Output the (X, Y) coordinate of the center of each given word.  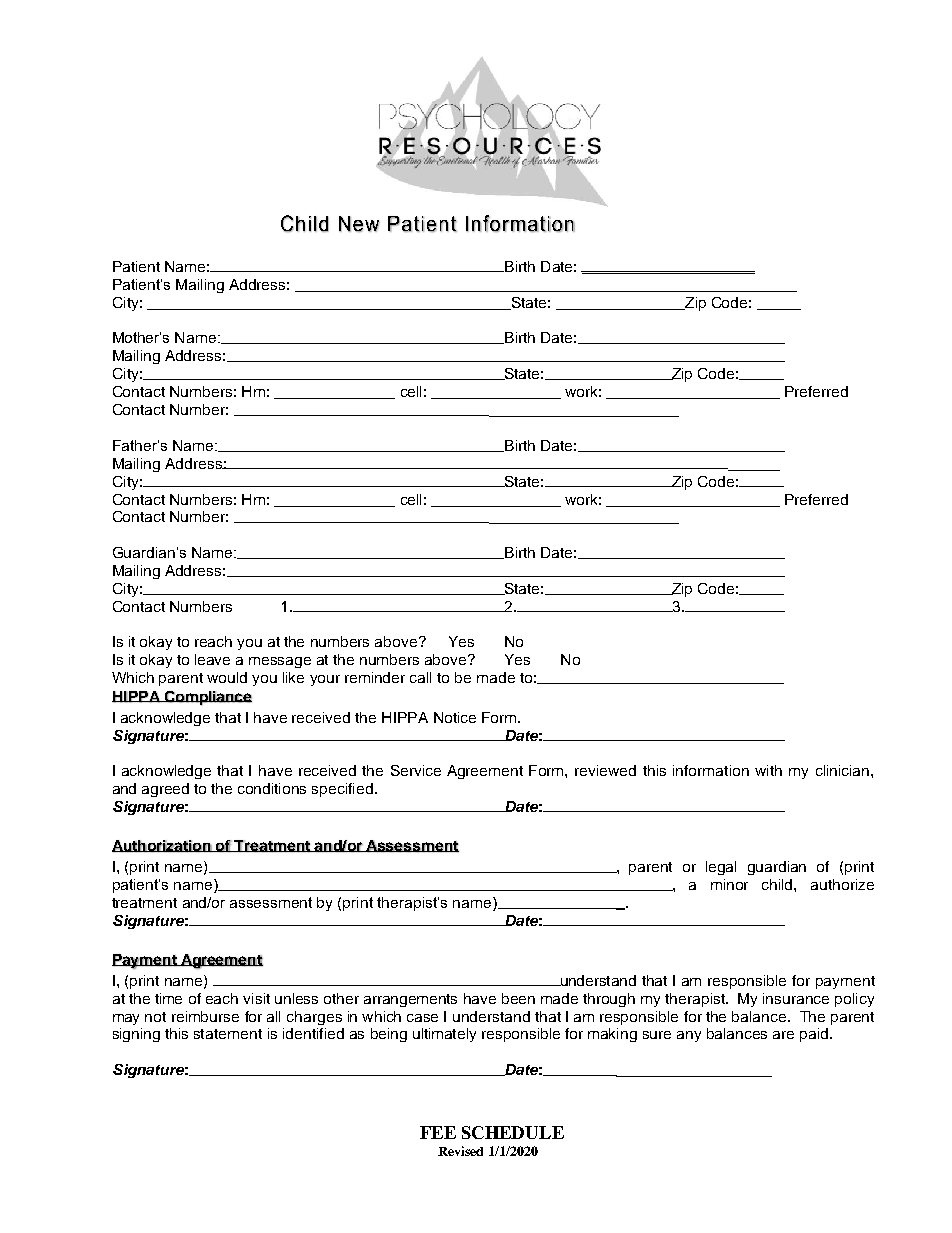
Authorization (163, 846)
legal (721, 868)
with (768, 770)
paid (815, 1035)
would (227, 677)
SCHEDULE (513, 1132)
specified (342, 790)
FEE (438, 1132)
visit (256, 998)
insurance (796, 998)
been (518, 998)
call (420, 677)
